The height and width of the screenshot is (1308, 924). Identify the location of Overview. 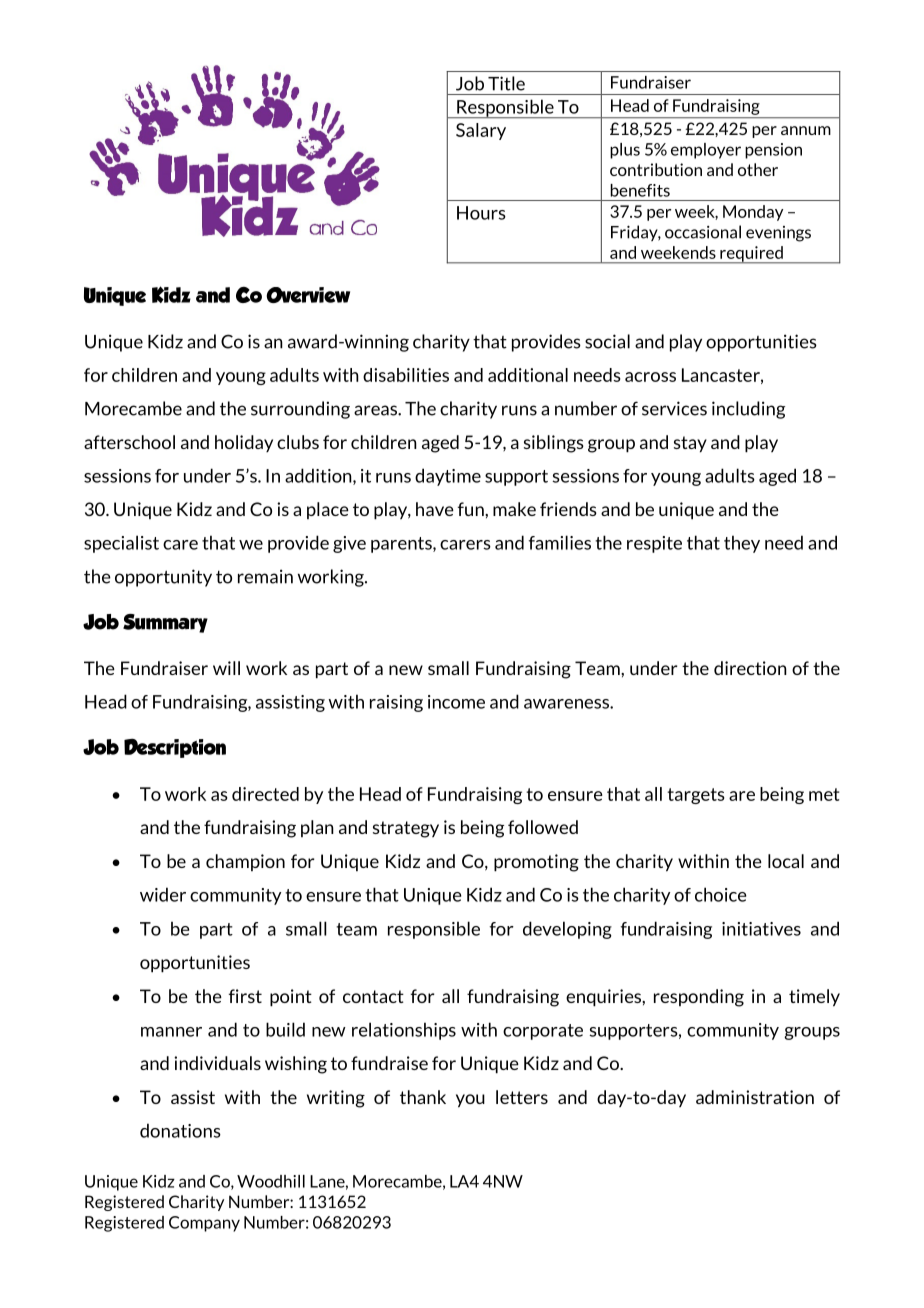
(308, 295).
